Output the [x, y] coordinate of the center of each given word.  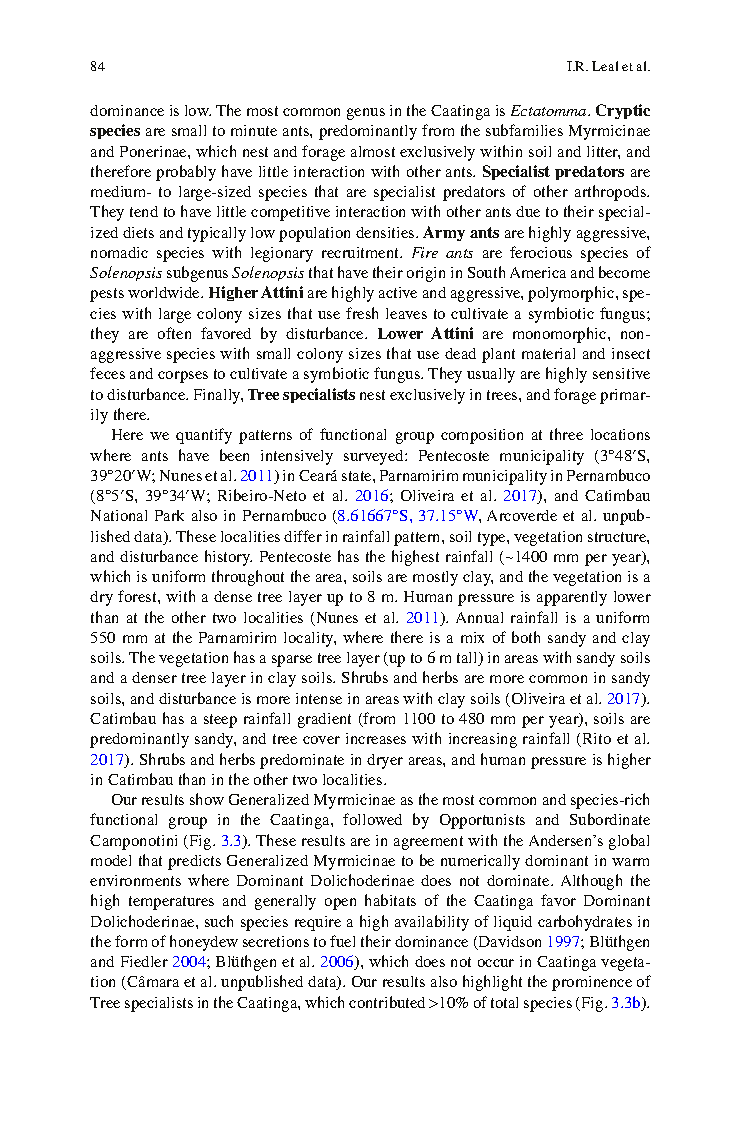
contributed [387, 1002]
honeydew [204, 943]
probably [186, 173]
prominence [592, 983]
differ [303, 536]
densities [386, 232]
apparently [572, 598]
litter [603, 152]
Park [169, 515]
